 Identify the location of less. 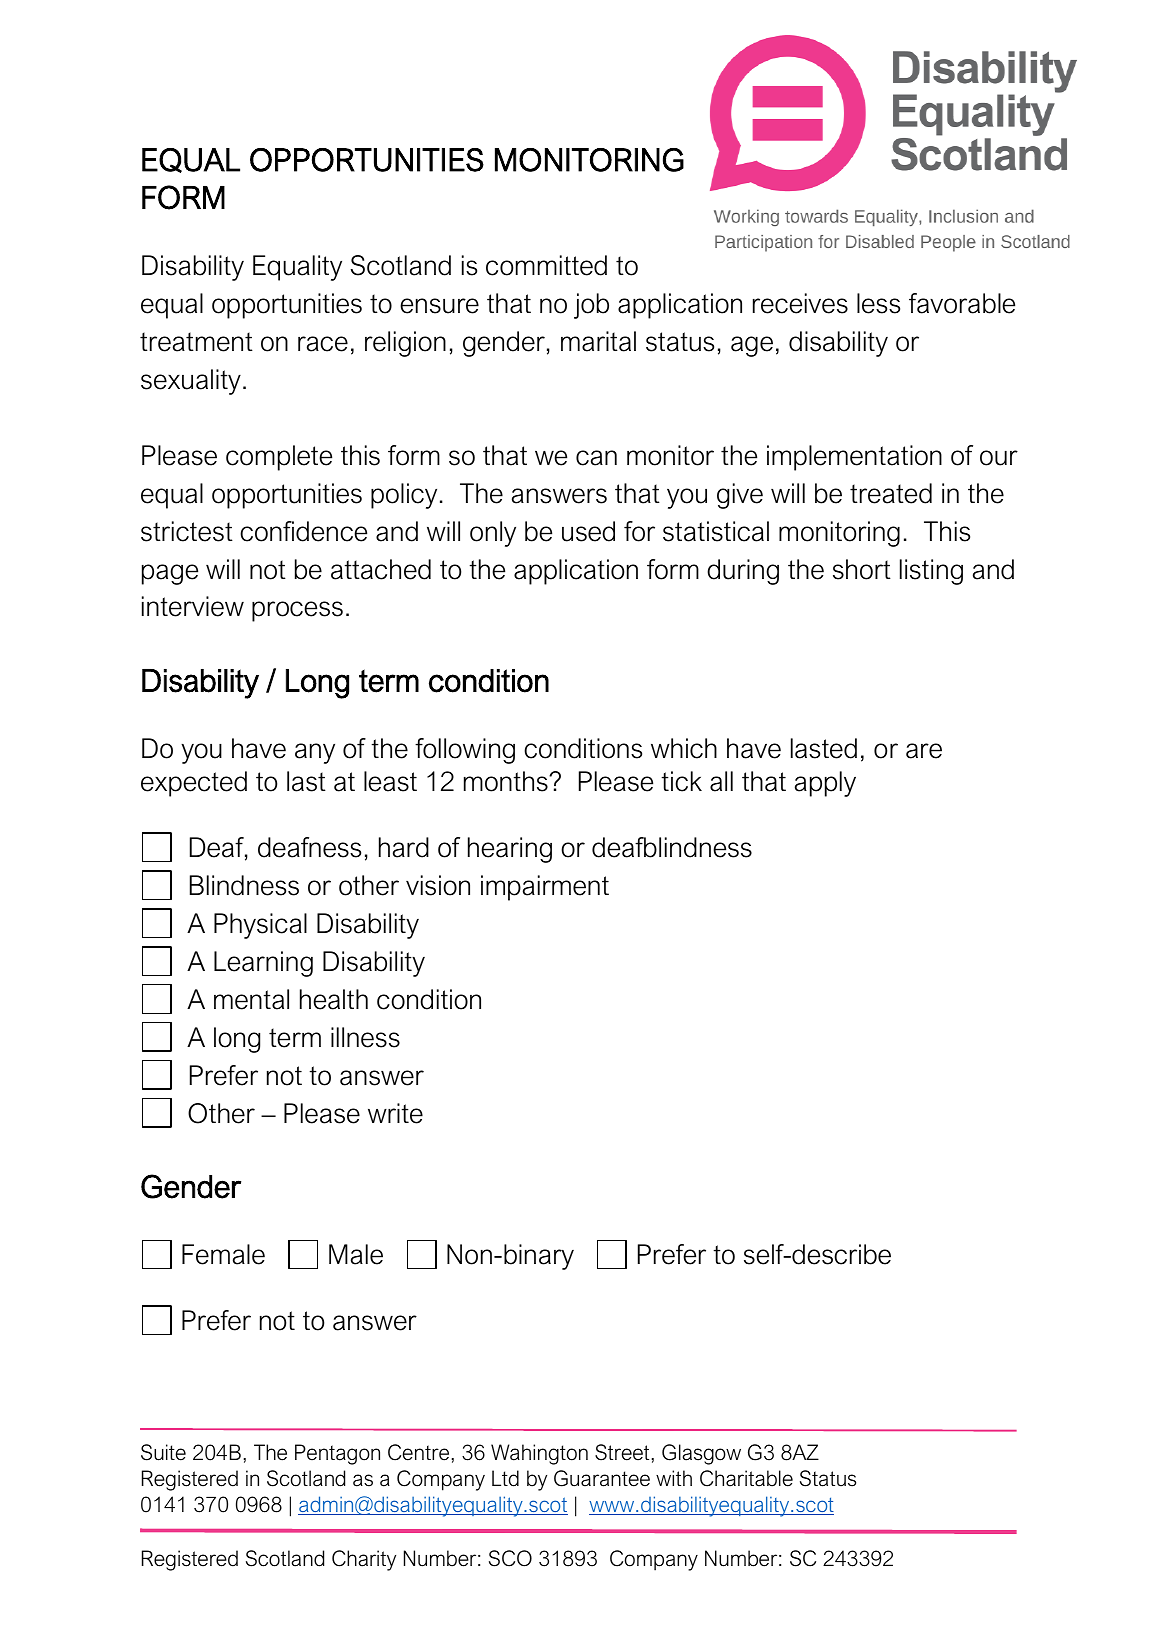
(878, 303).
